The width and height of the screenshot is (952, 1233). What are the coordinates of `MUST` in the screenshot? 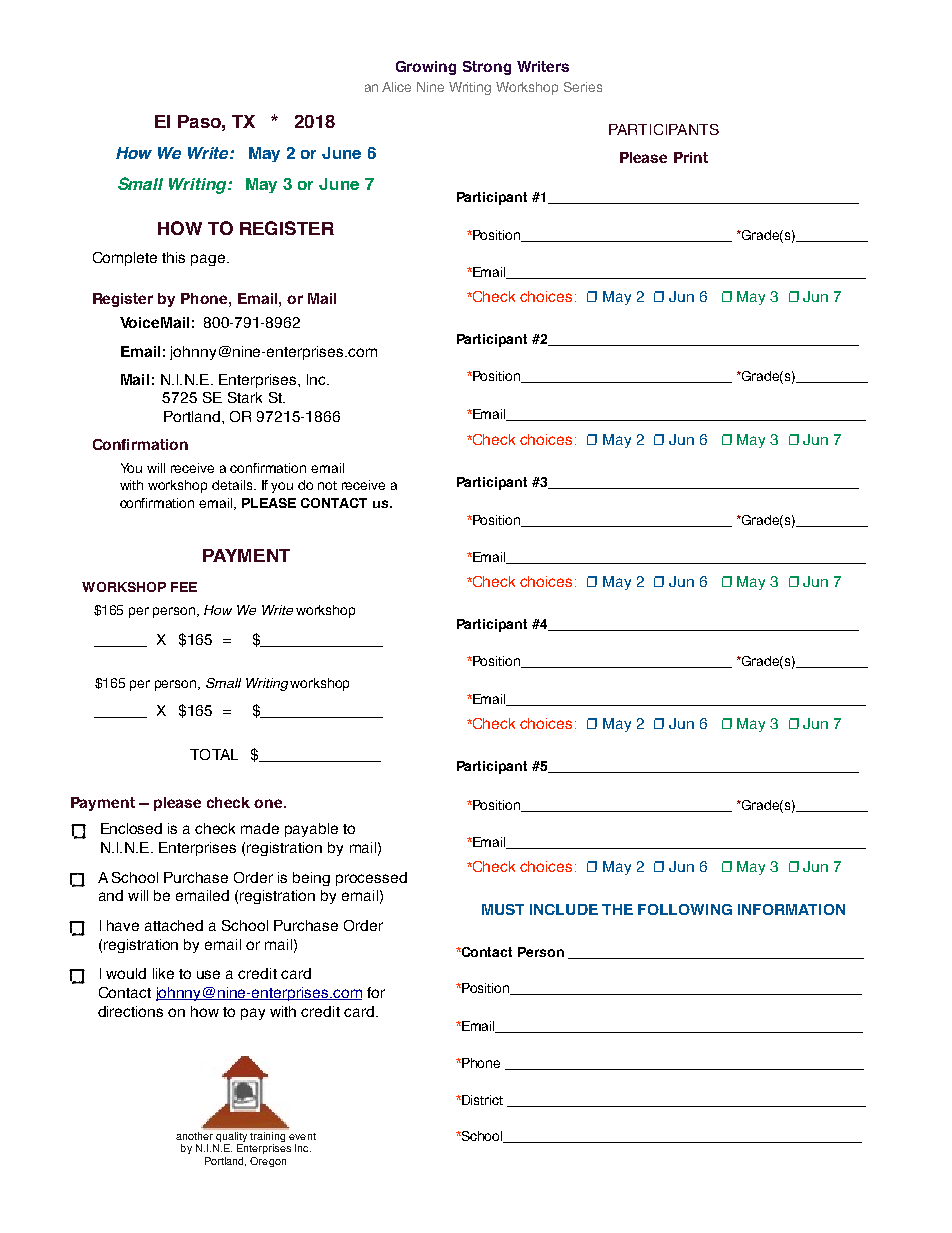 It's located at (503, 909).
